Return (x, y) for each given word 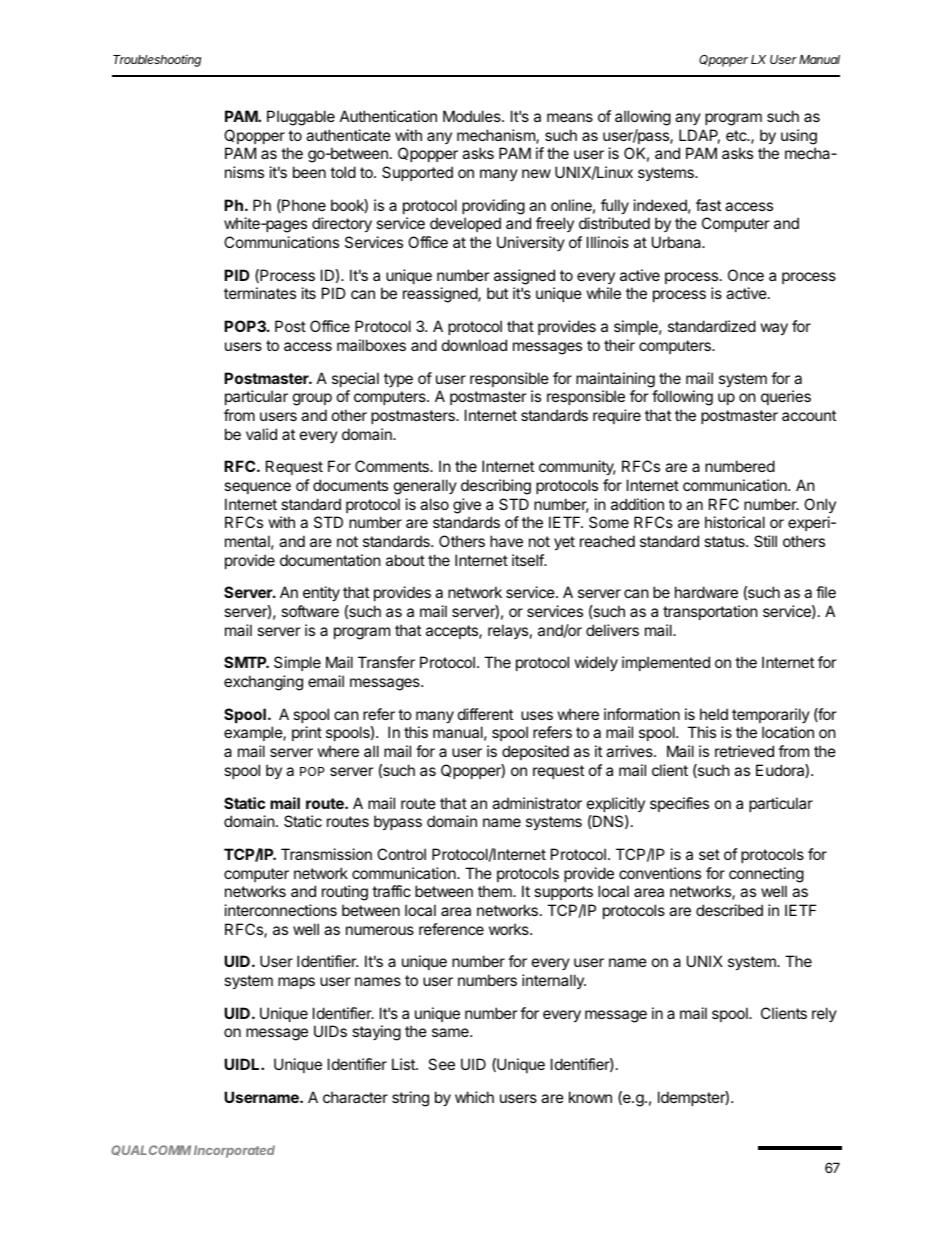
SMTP (246, 662)
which (474, 1097)
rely (824, 1014)
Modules (473, 116)
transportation (710, 612)
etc (737, 135)
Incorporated (234, 1151)
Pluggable (301, 118)
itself (529, 560)
